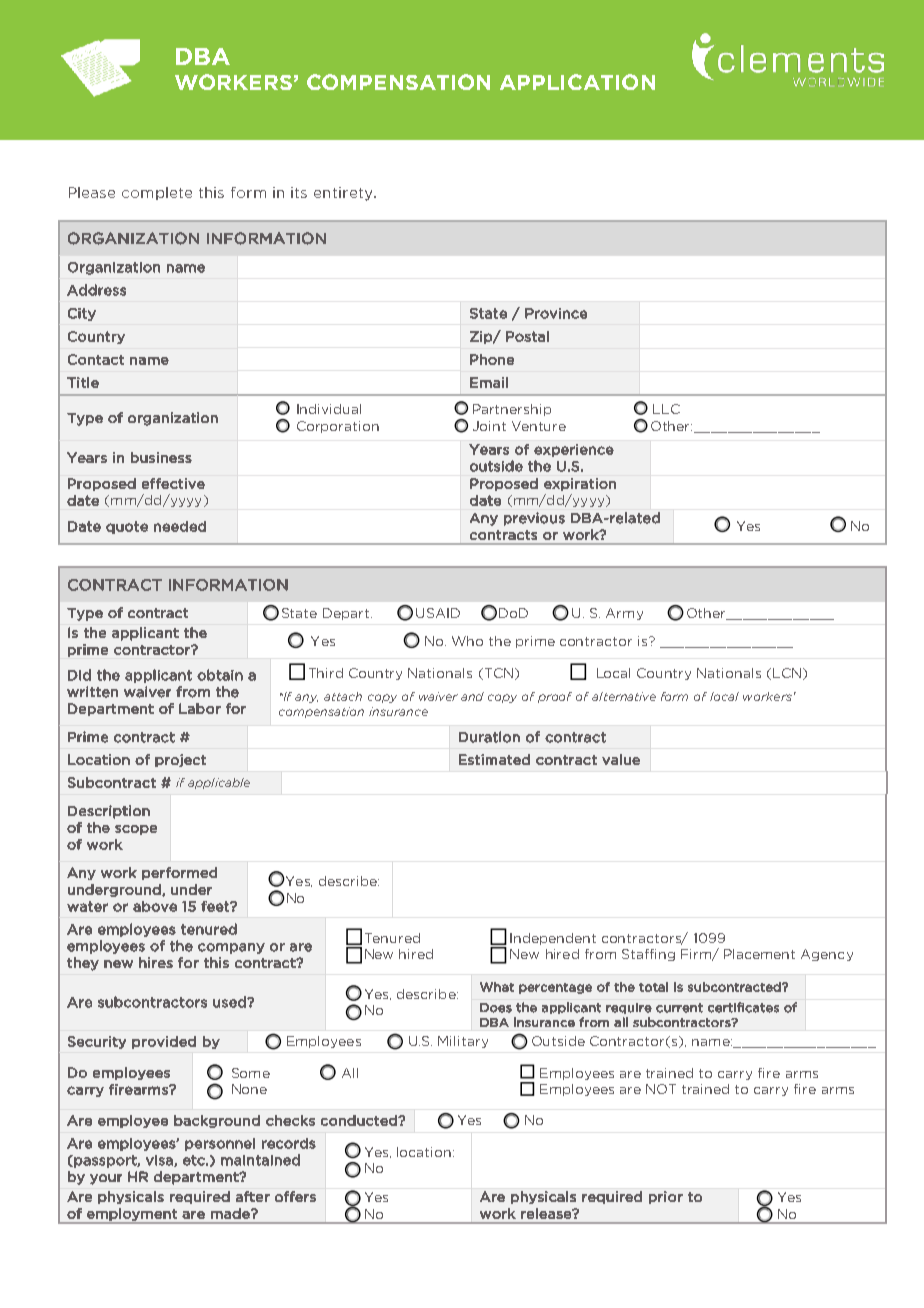 The height and width of the screenshot is (1308, 924). What do you see at coordinates (160, 1161) in the screenshot?
I see `visa` at bounding box center [160, 1161].
